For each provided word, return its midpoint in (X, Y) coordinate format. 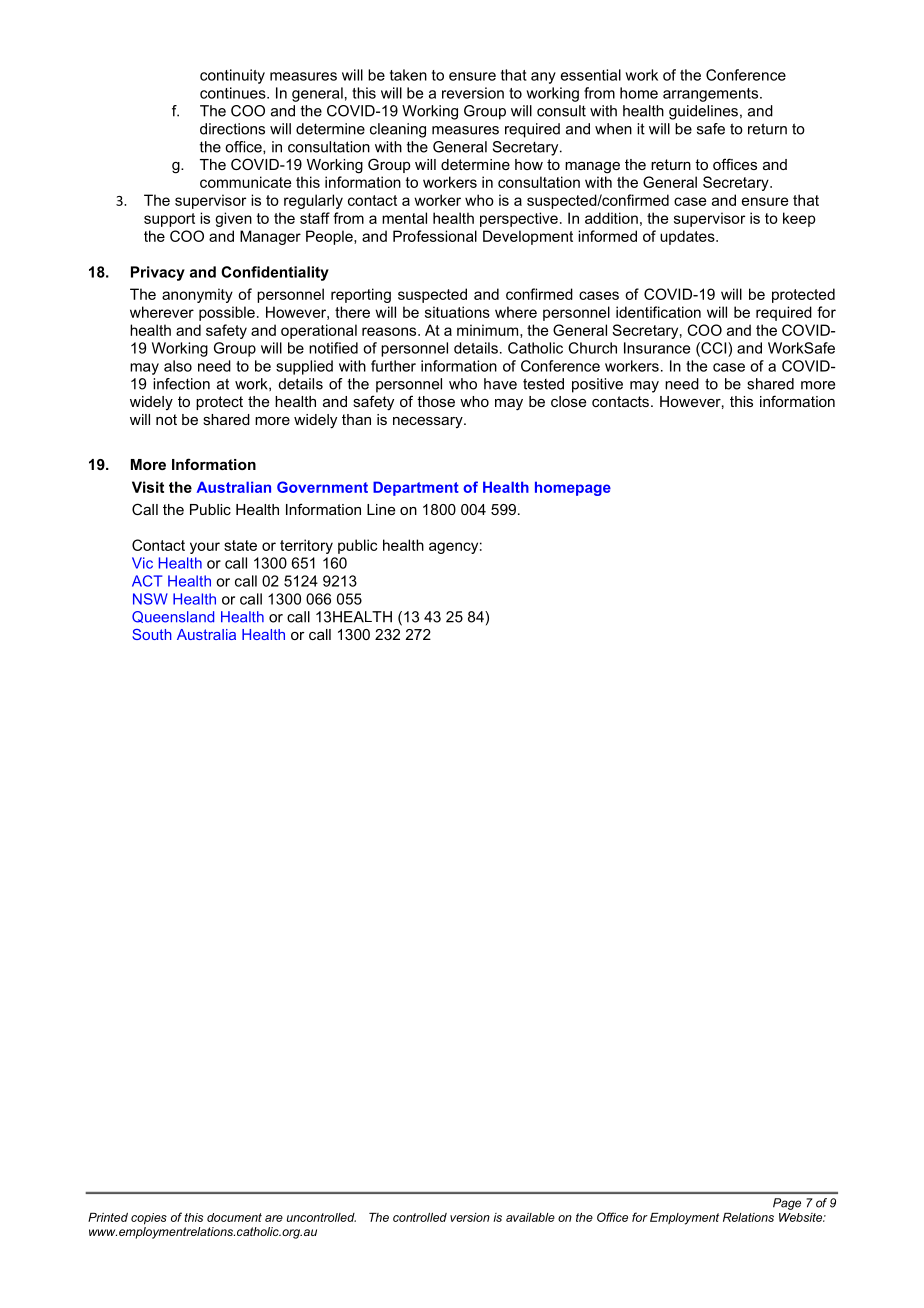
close (568, 401)
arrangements (712, 95)
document (234, 1217)
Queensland (173, 617)
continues (234, 93)
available (530, 1217)
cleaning (398, 130)
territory (306, 546)
